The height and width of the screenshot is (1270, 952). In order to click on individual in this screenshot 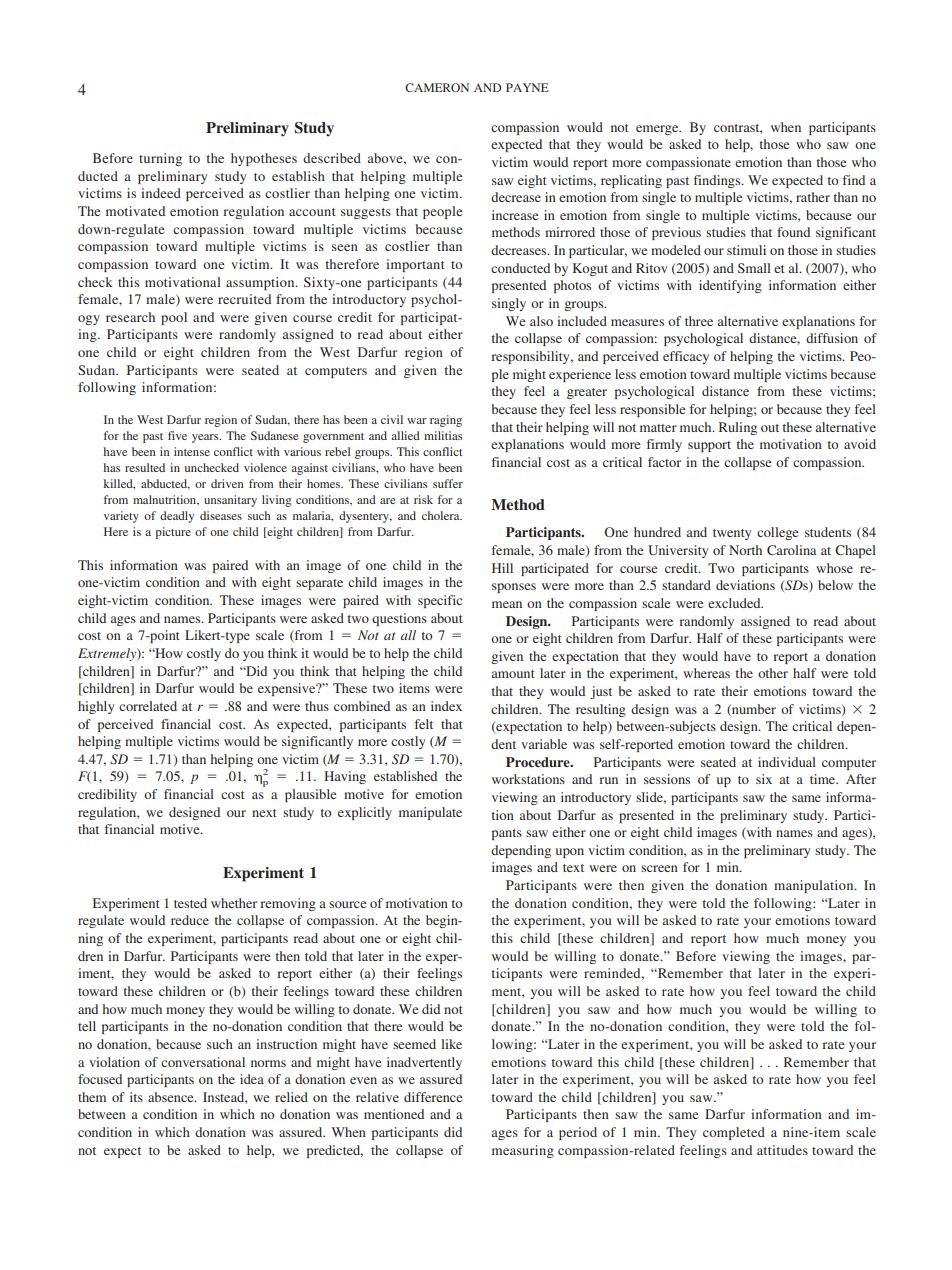, I will do `click(787, 762)`.
